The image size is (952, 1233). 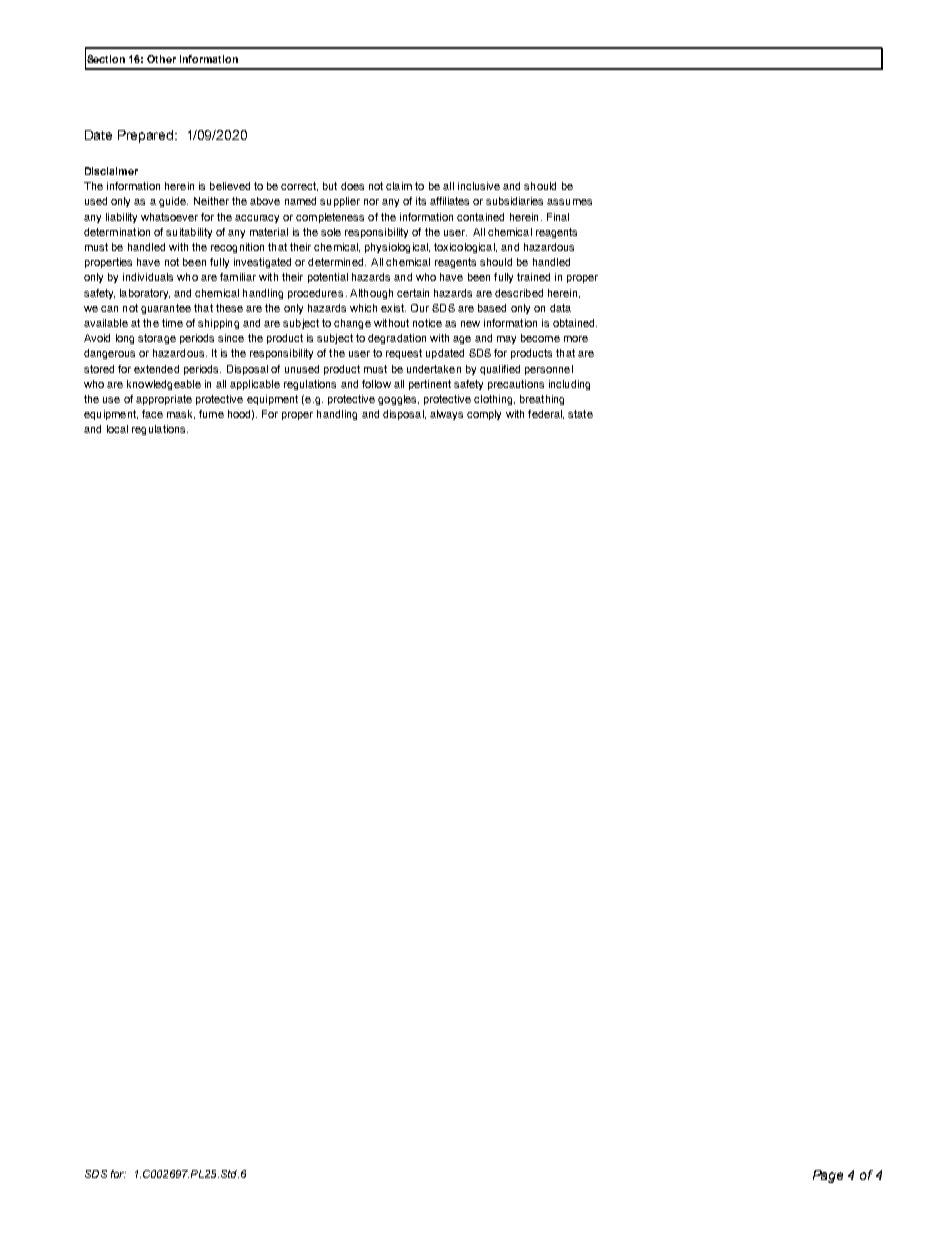 I want to click on state, so click(x=580, y=414).
